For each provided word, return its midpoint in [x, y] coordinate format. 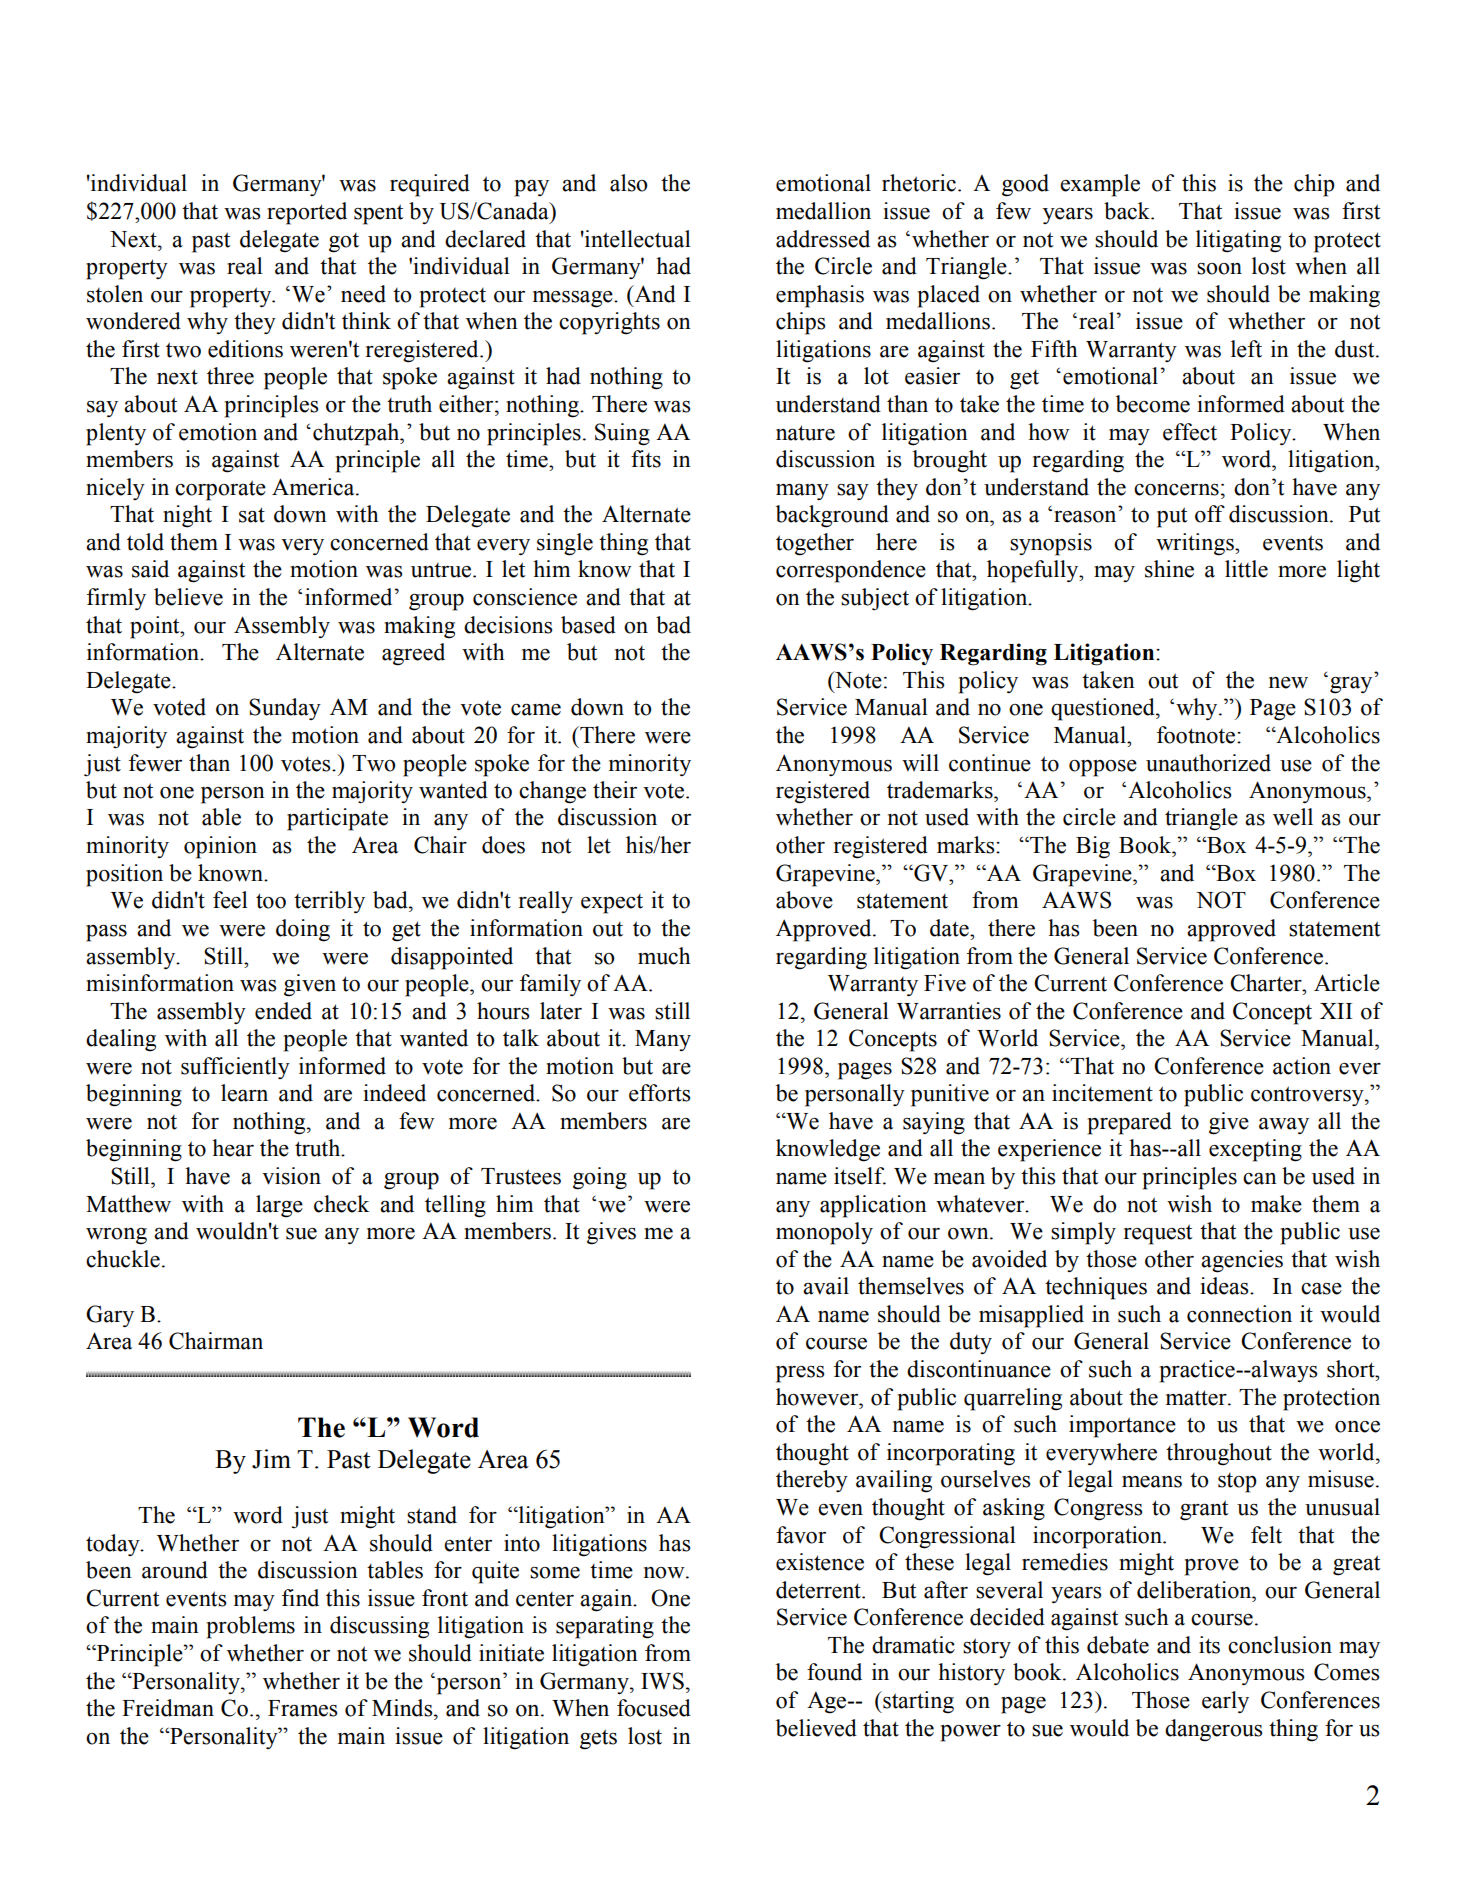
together [815, 544]
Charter [1267, 983]
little [1246, 569]
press [800, 1374]
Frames [302, 1708]
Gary [110, 1316]
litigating [1238, 241]
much [664, 956]
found [834, 1672]
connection [1239, 1314]
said [150, 569]
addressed [823, 239]
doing [303, 930]
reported [307, 213]
